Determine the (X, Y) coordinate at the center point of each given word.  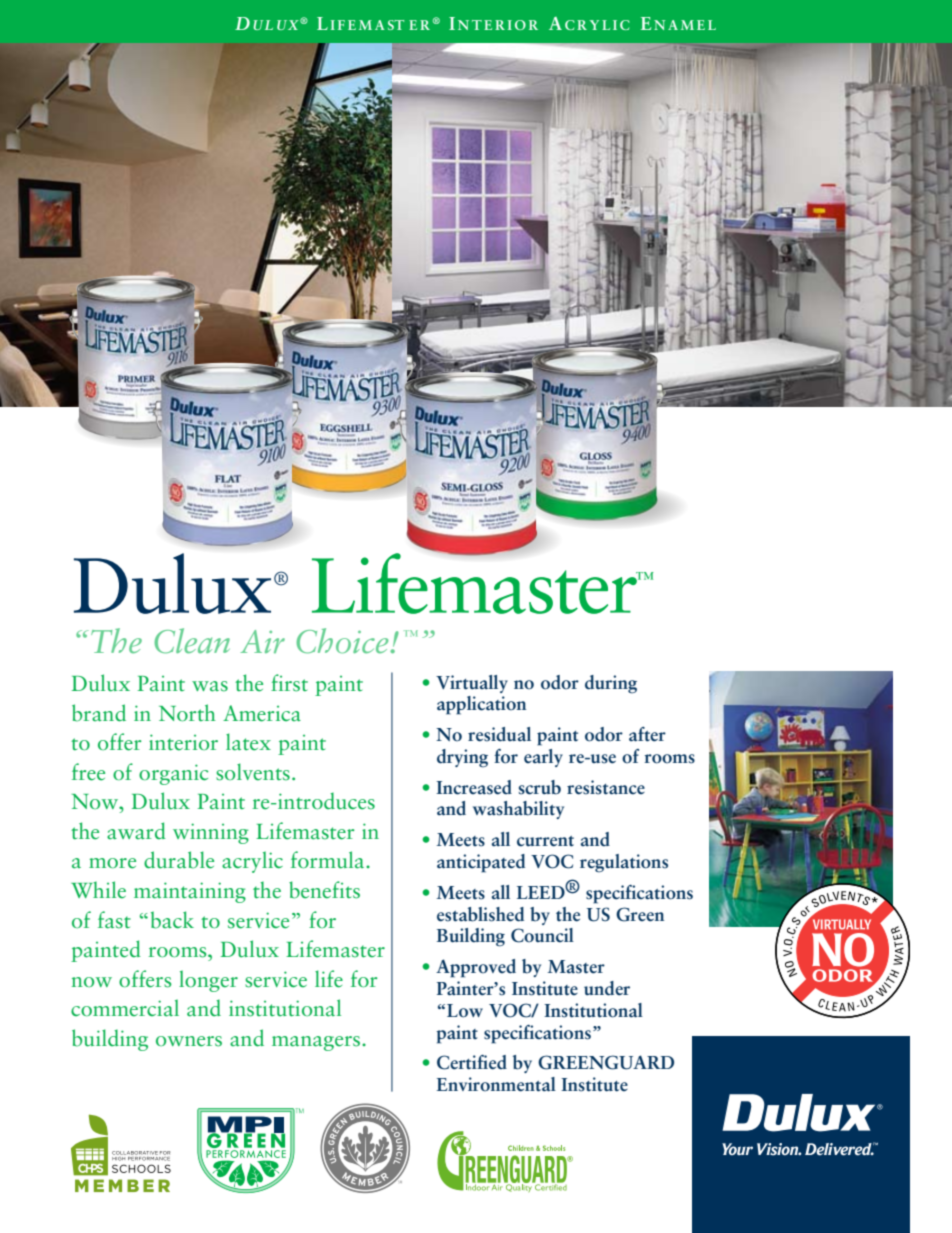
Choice (343, 641)
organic (173, 774)
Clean (192, 641)
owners (189, 1041)
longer (208, 981)
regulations (624, 863)
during (611, 684)
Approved (476, 968)
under (607, 988)
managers (317, 1043)
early (543, 758)
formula (329, 860)
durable (179, 860)
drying (462, 758)
